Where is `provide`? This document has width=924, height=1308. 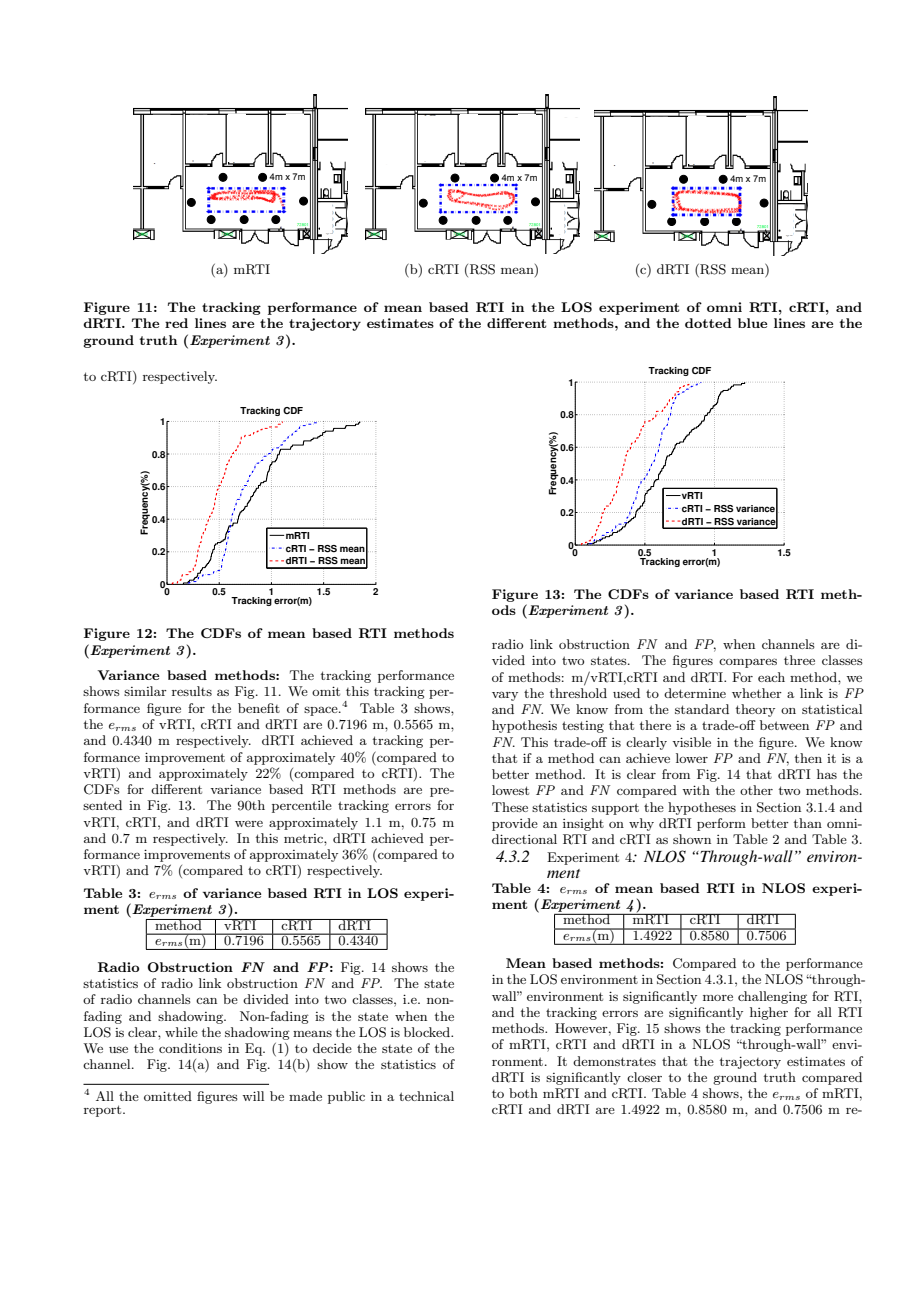 provide is located at coordinates (515, 824).
